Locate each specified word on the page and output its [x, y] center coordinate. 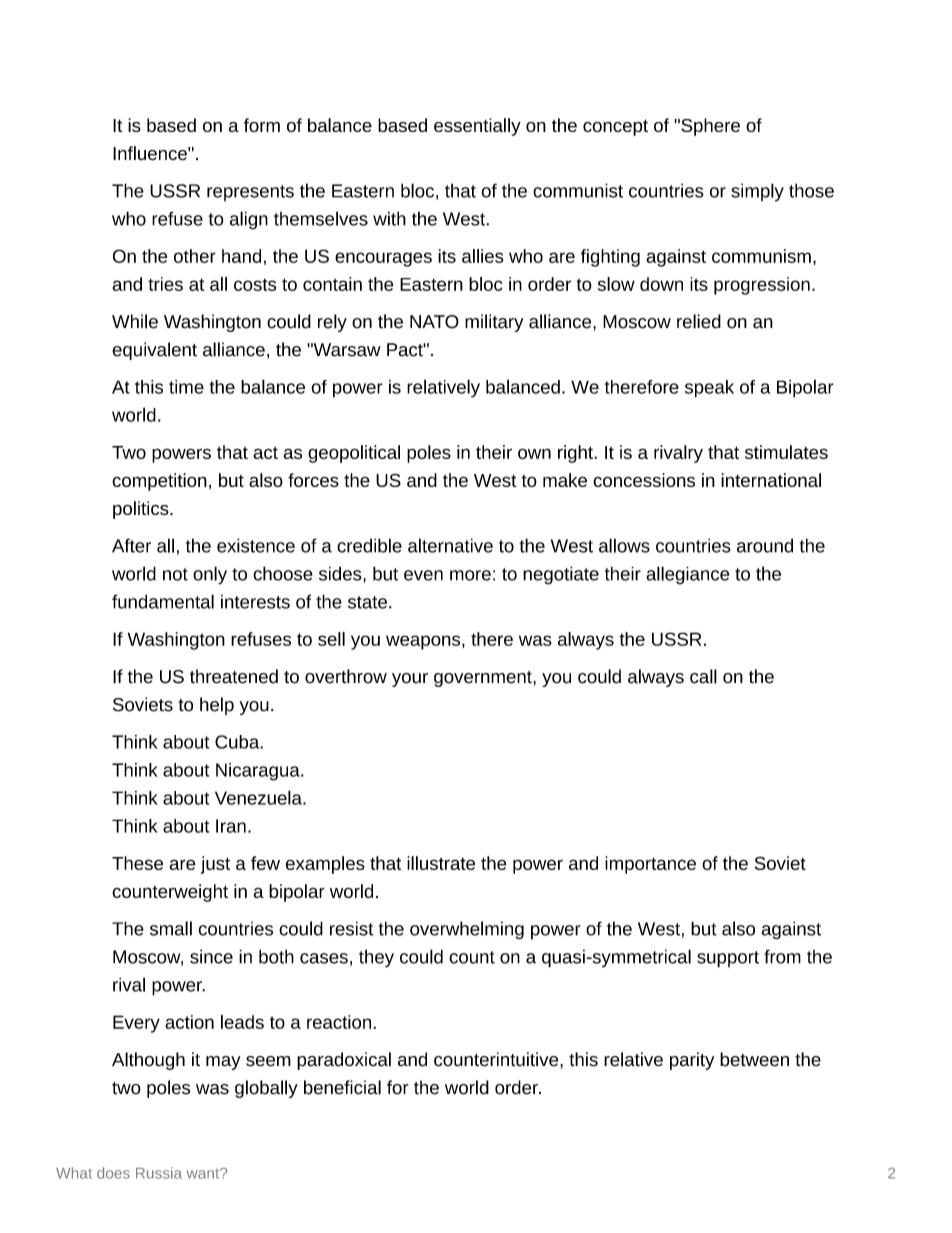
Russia [159, 1173]
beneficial [342, 1087]
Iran [231, 826]
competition [159, 482]
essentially [477, 127]
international [771, 480]
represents [250, 193]
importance [650, 865]
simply [757, 192]
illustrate [441, 863]
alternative [450, 545]
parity [692, 1061]
